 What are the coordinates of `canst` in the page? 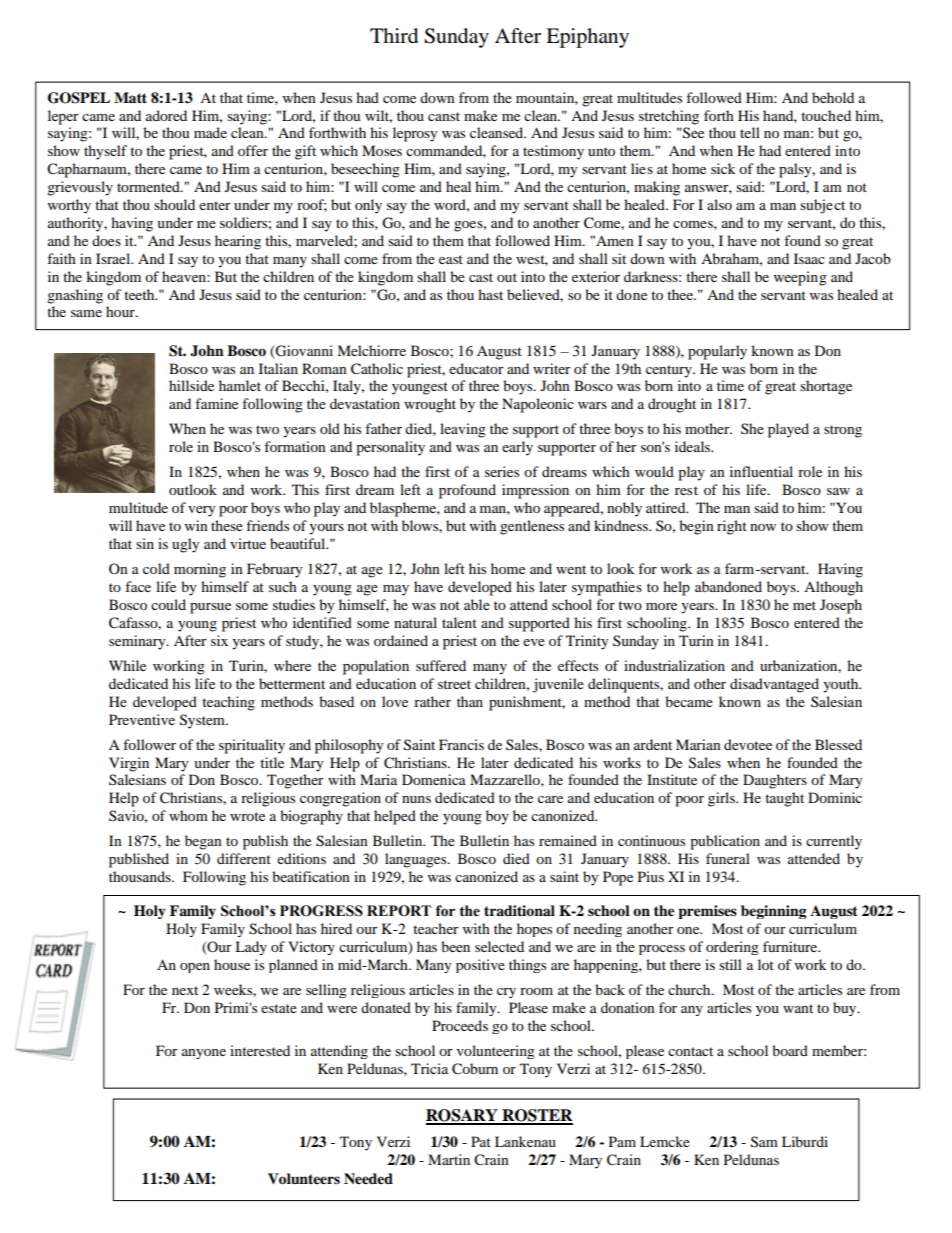 It's located at (444, 116).
